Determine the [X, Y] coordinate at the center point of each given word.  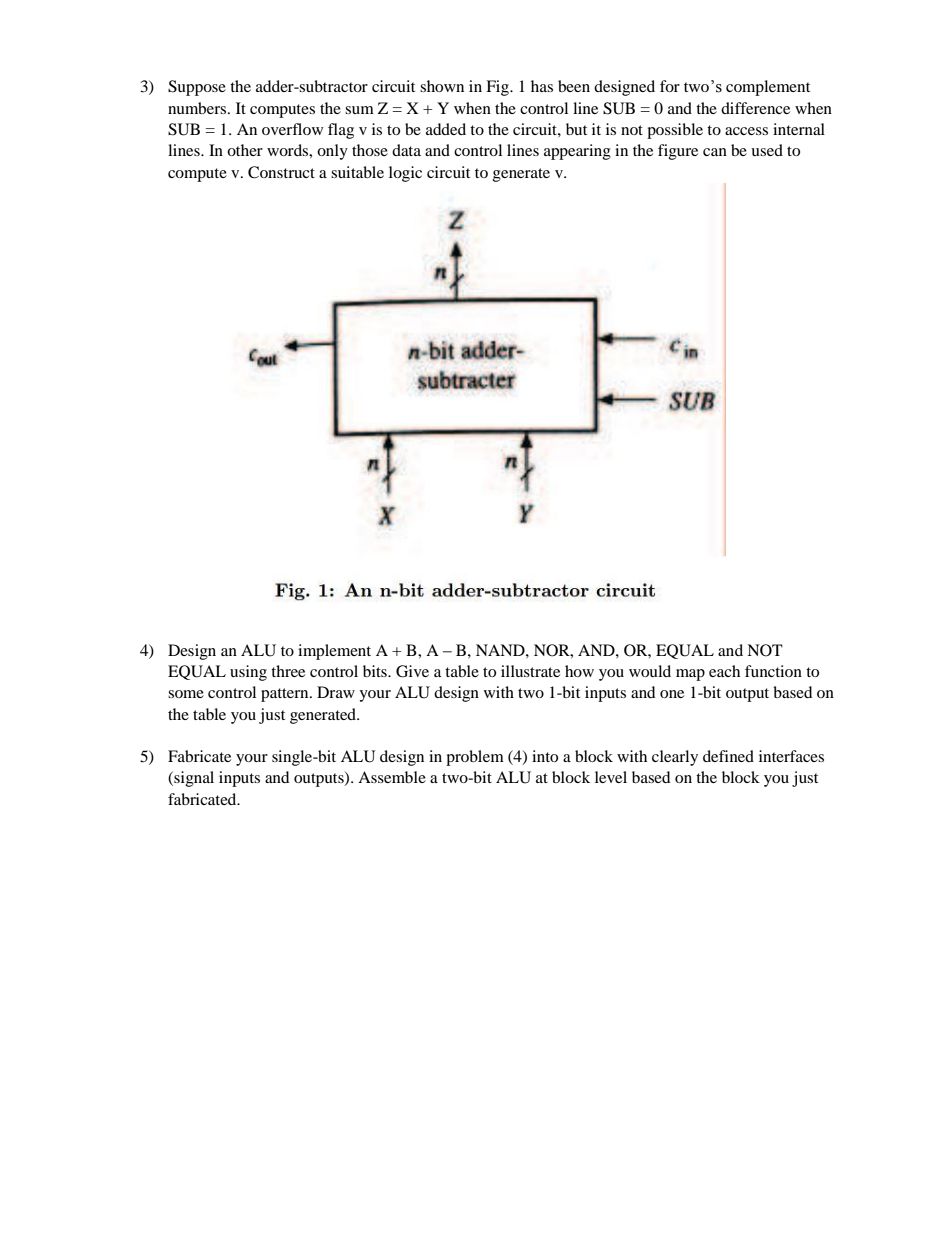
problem [475, 758]
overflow [292, 129]
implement [334, 652]
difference [755, 108]
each [724, 671]
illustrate [530, 671]
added [446, 129]
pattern [286, 695]
